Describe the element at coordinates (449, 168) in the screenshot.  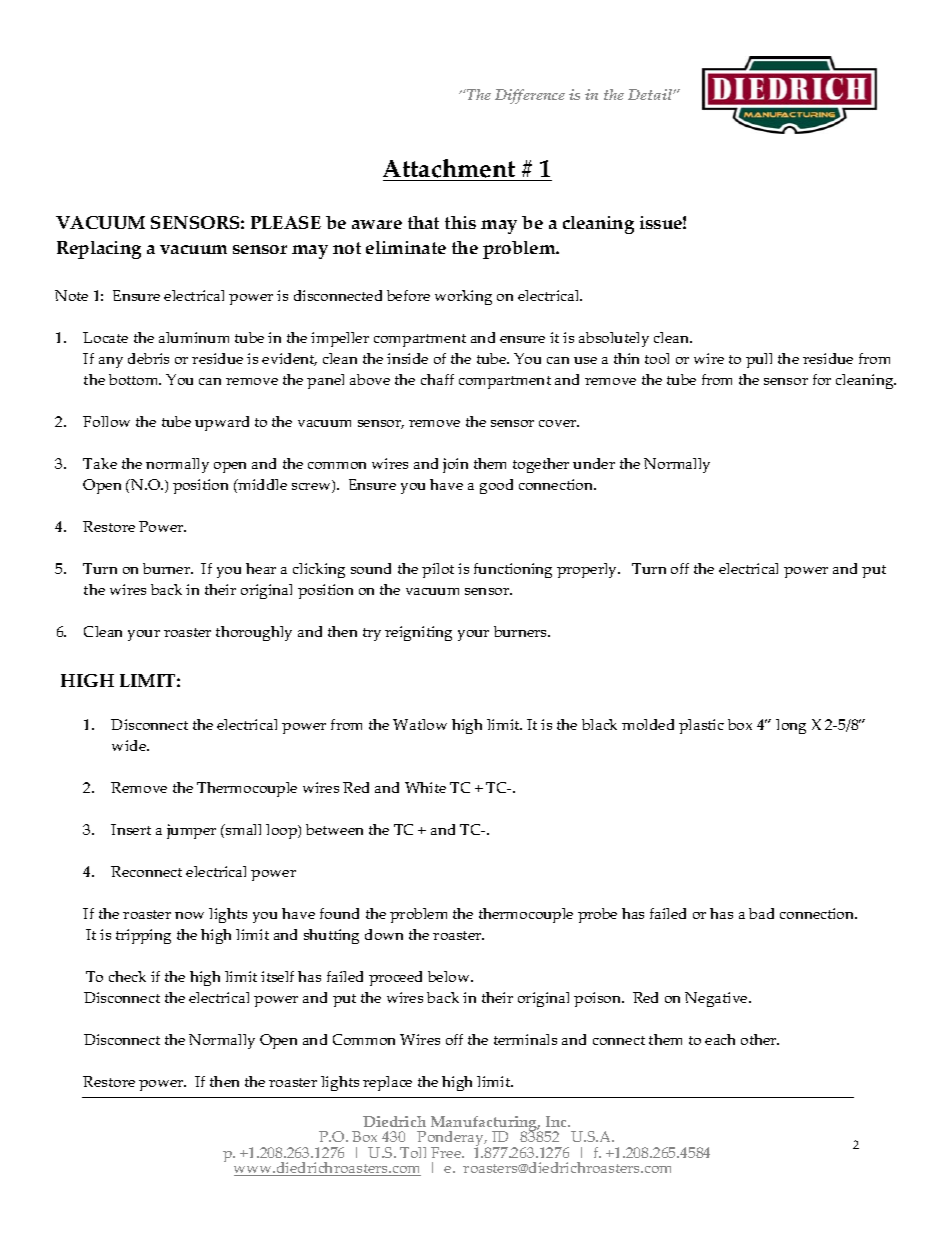
I see `Attachment` at that location.
